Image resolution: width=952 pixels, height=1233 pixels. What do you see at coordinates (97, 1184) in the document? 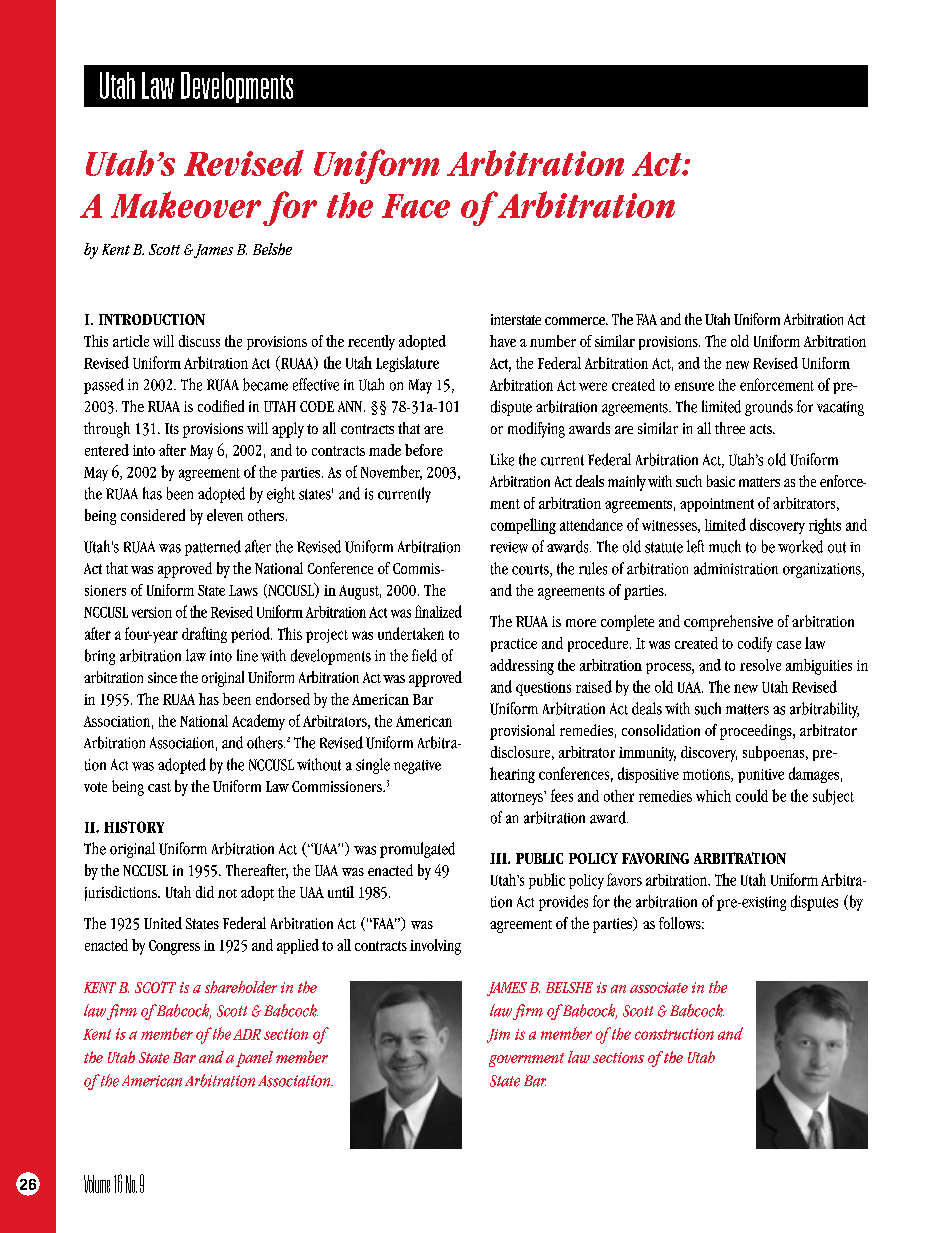
I see `Volume` at bounding box center [97, 1184].
